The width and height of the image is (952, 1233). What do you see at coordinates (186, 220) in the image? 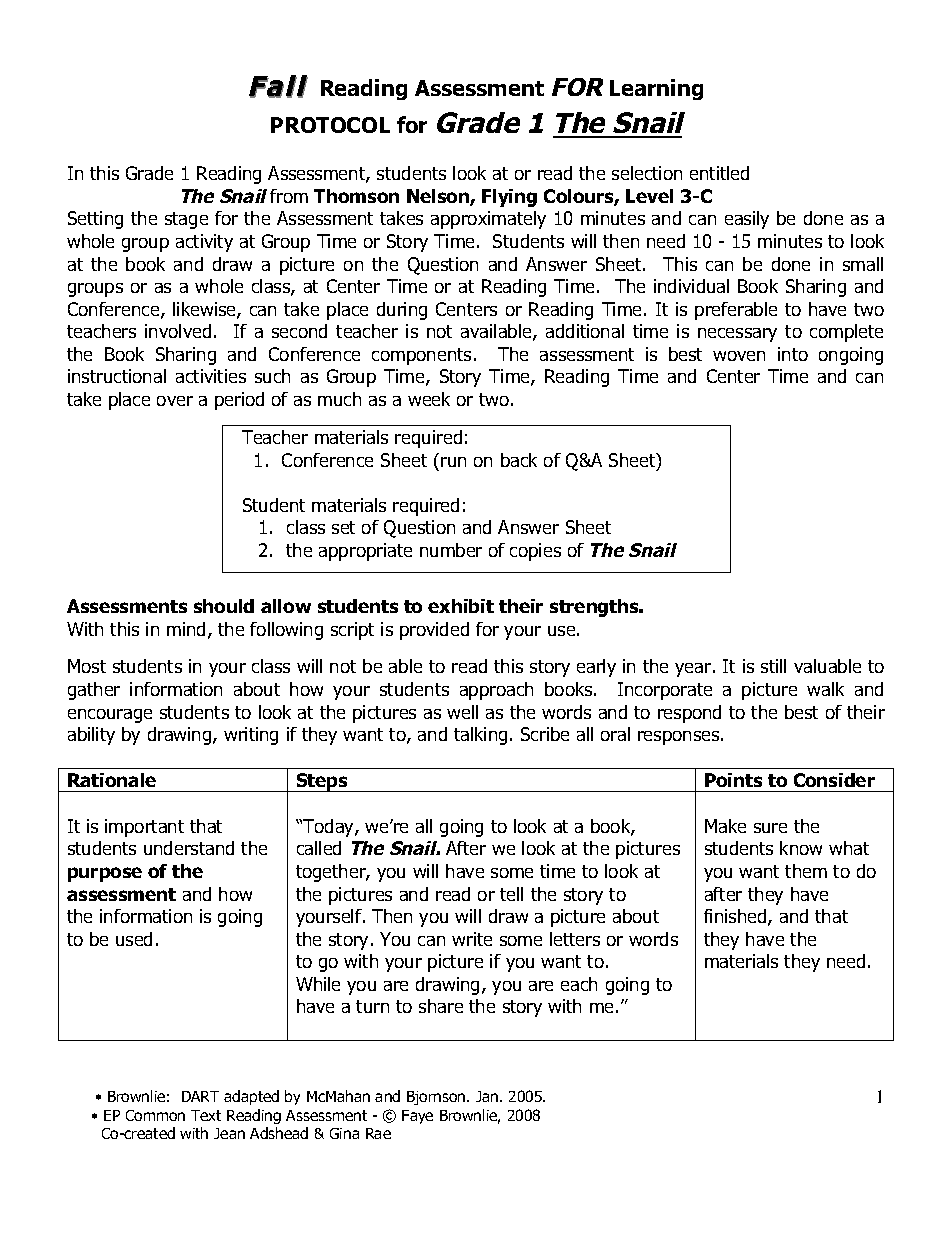
I see `stage` at bounding box center [186, 220].
